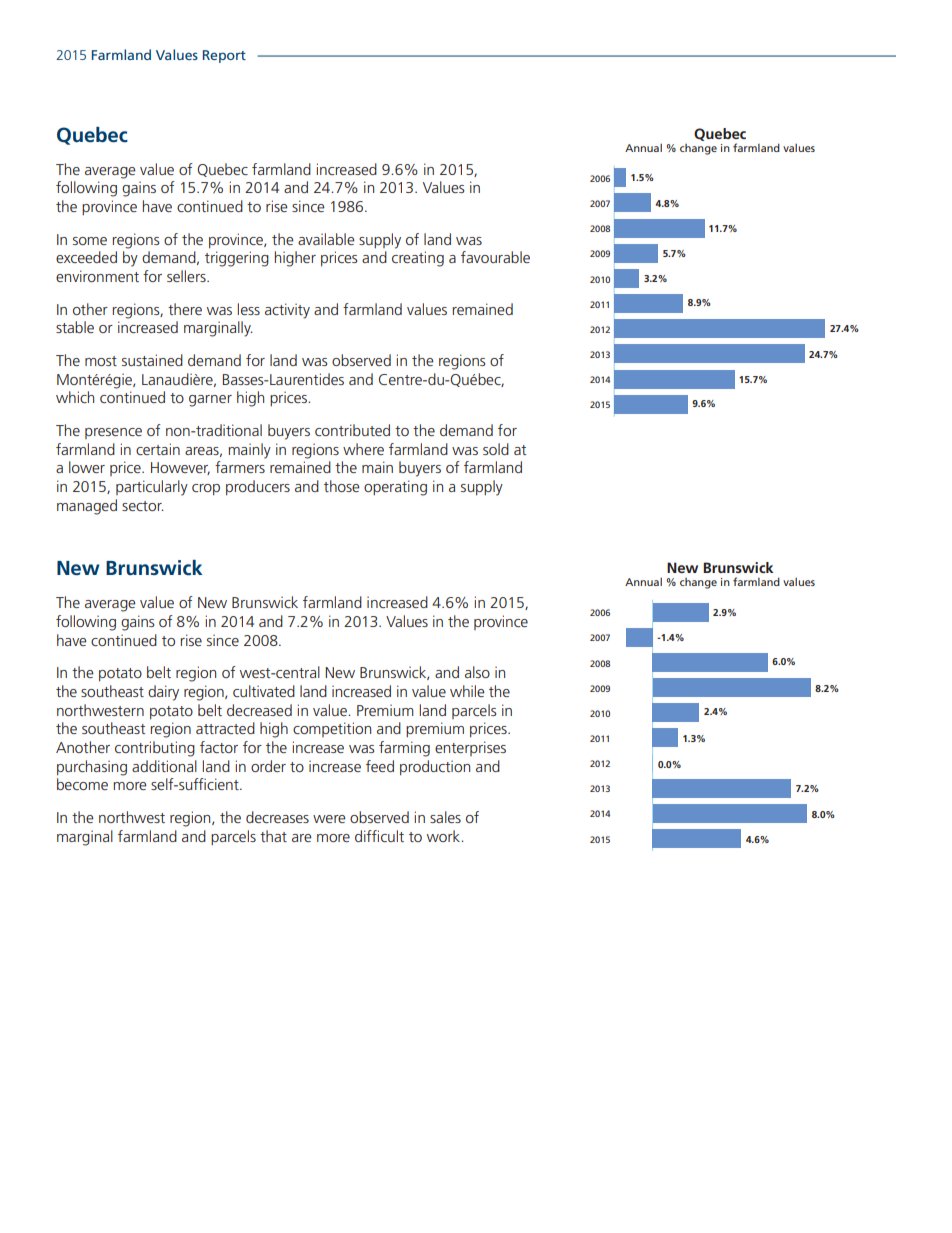  Describe the element at coordinates (277, 817) in the document. I see `decreases` at that location.
